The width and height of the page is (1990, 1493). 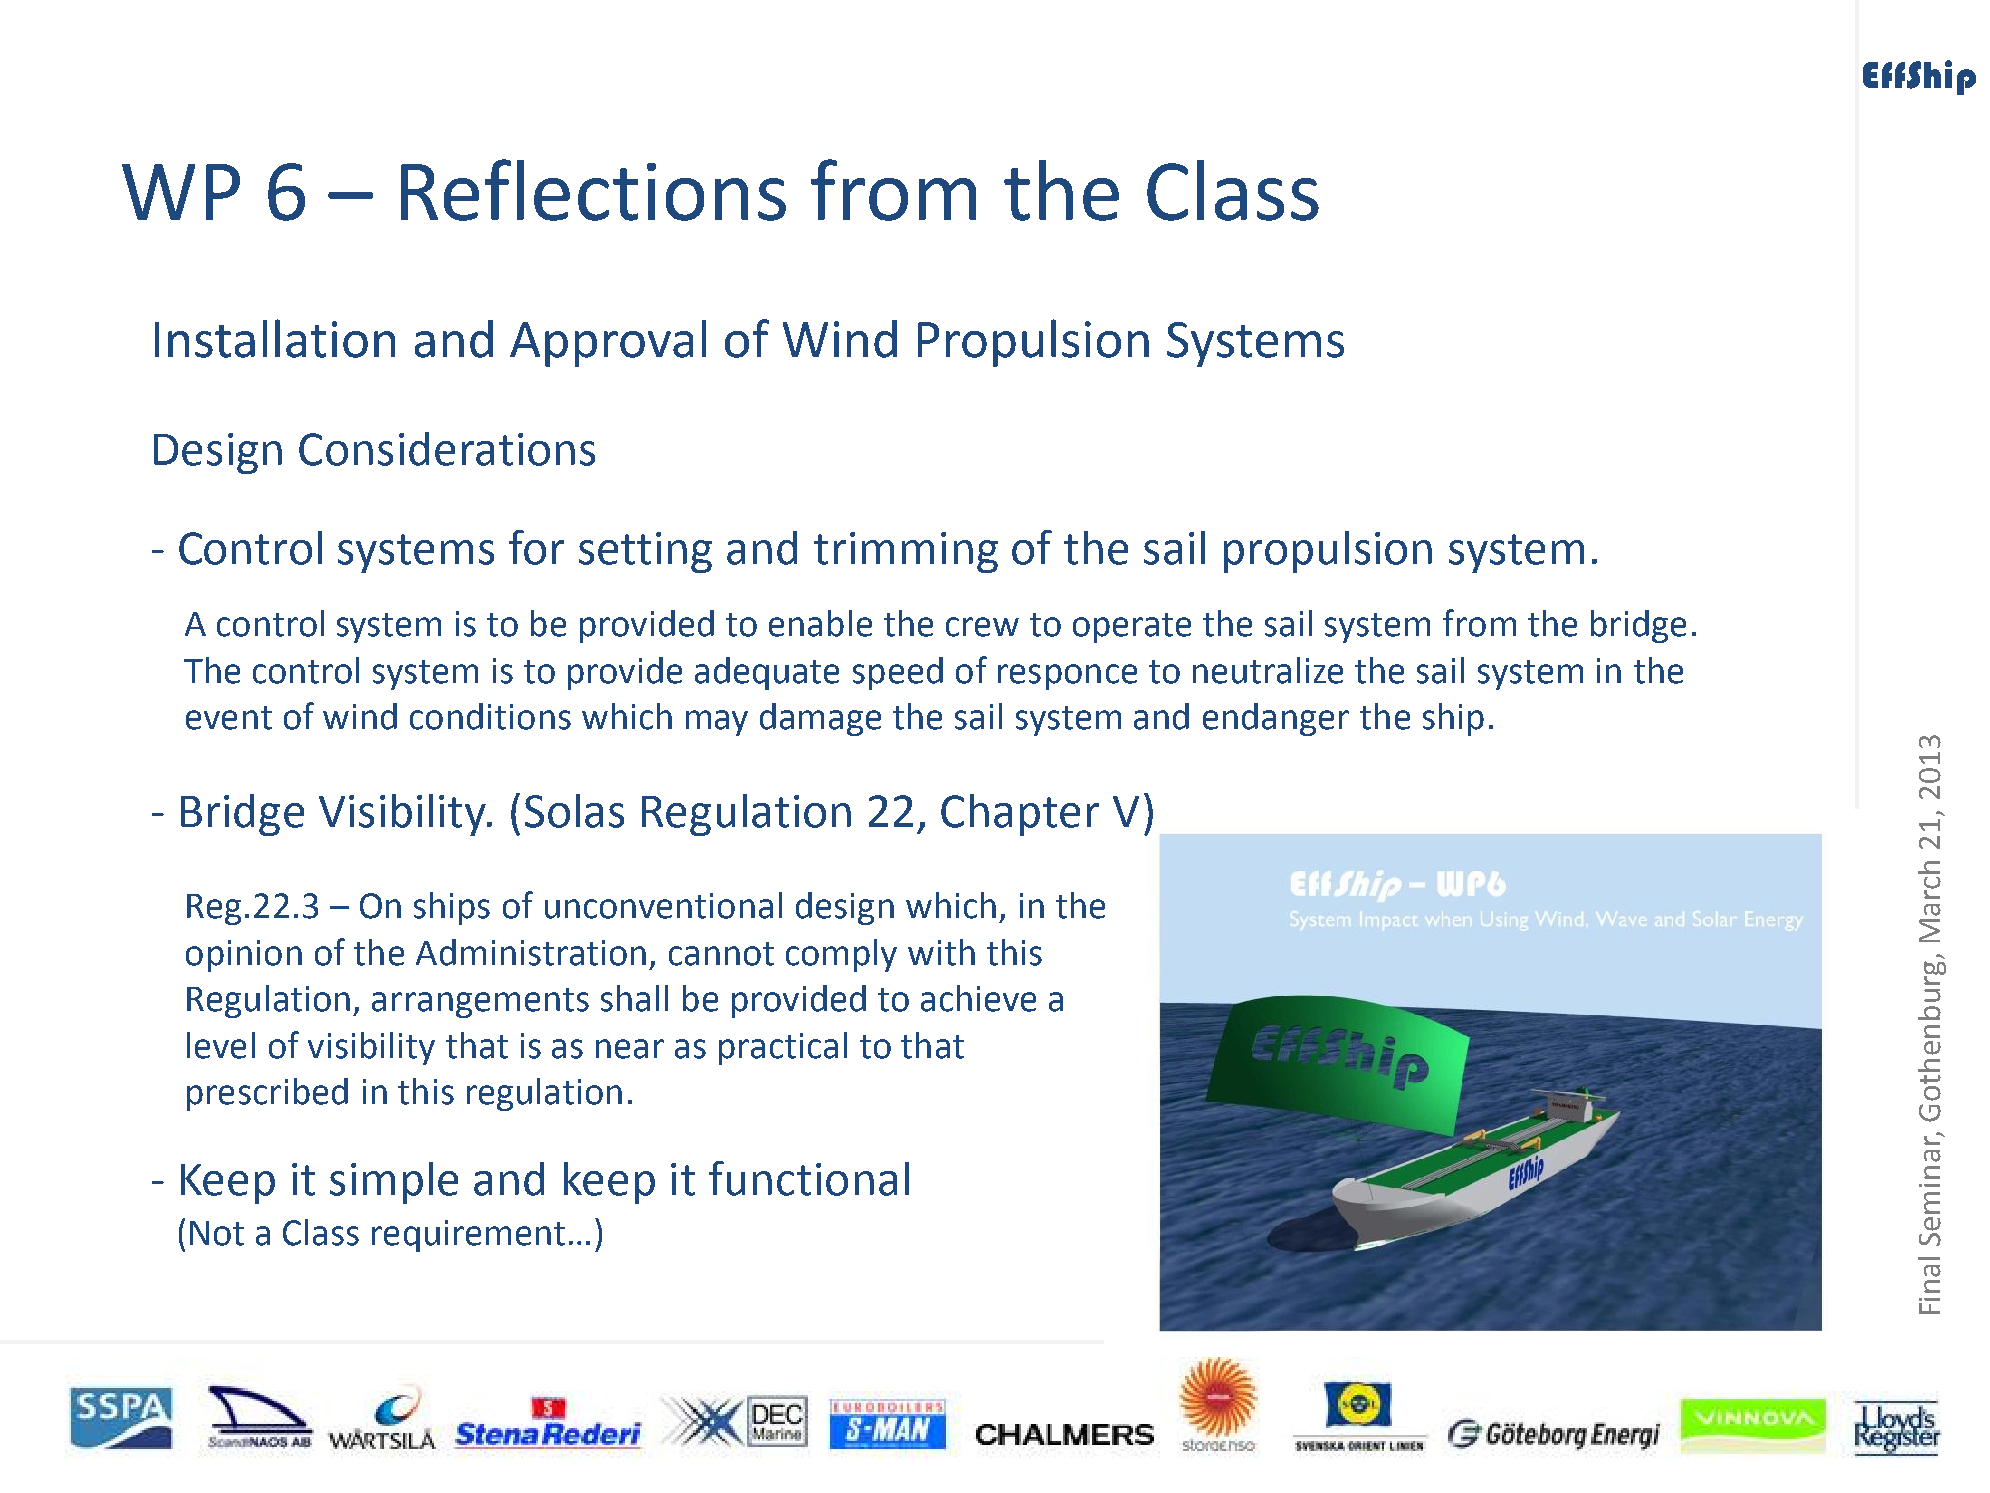 I want to click on Considerations, so click(x=447, y=449).
